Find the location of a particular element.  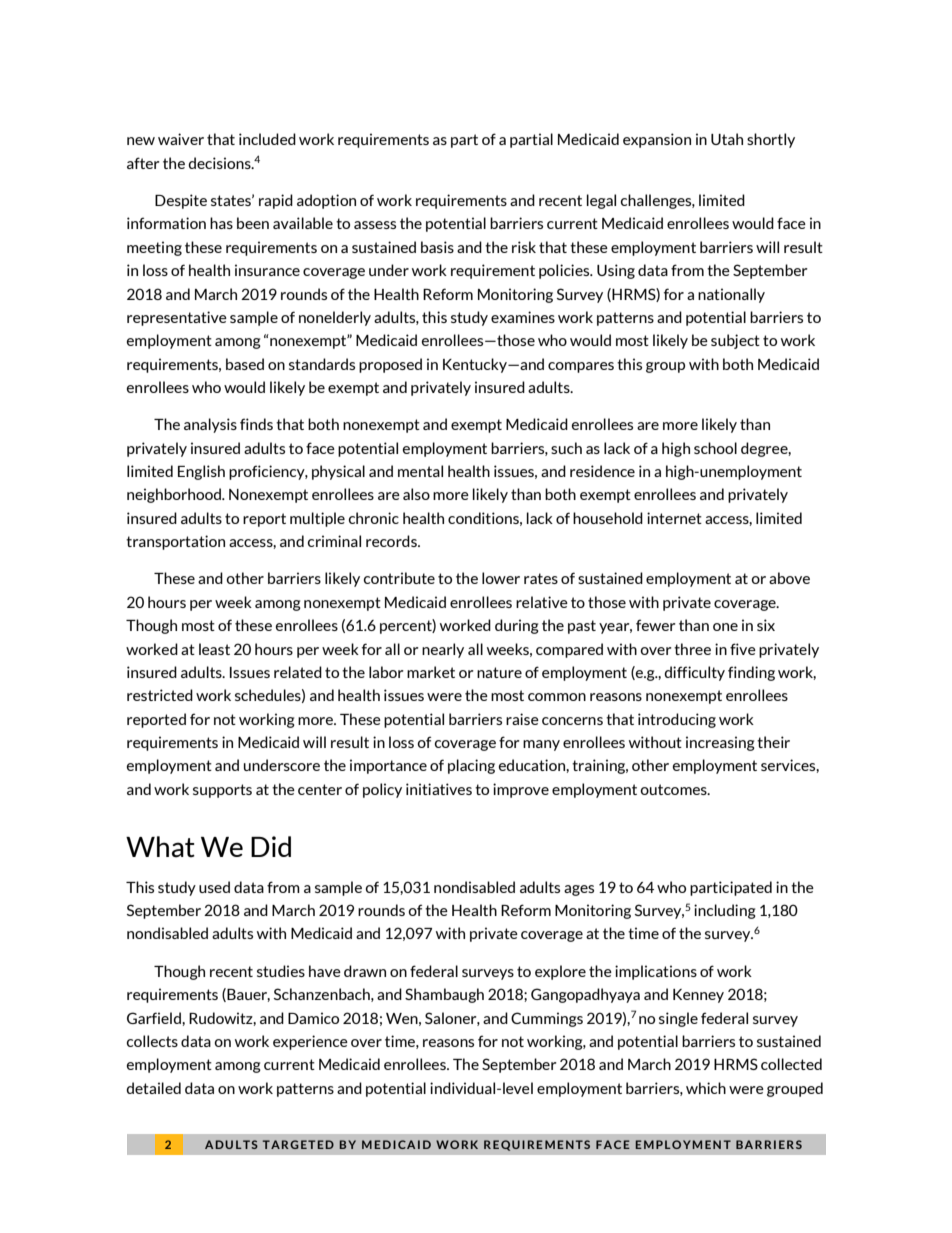

mental is located at coordinates (420, 471).
